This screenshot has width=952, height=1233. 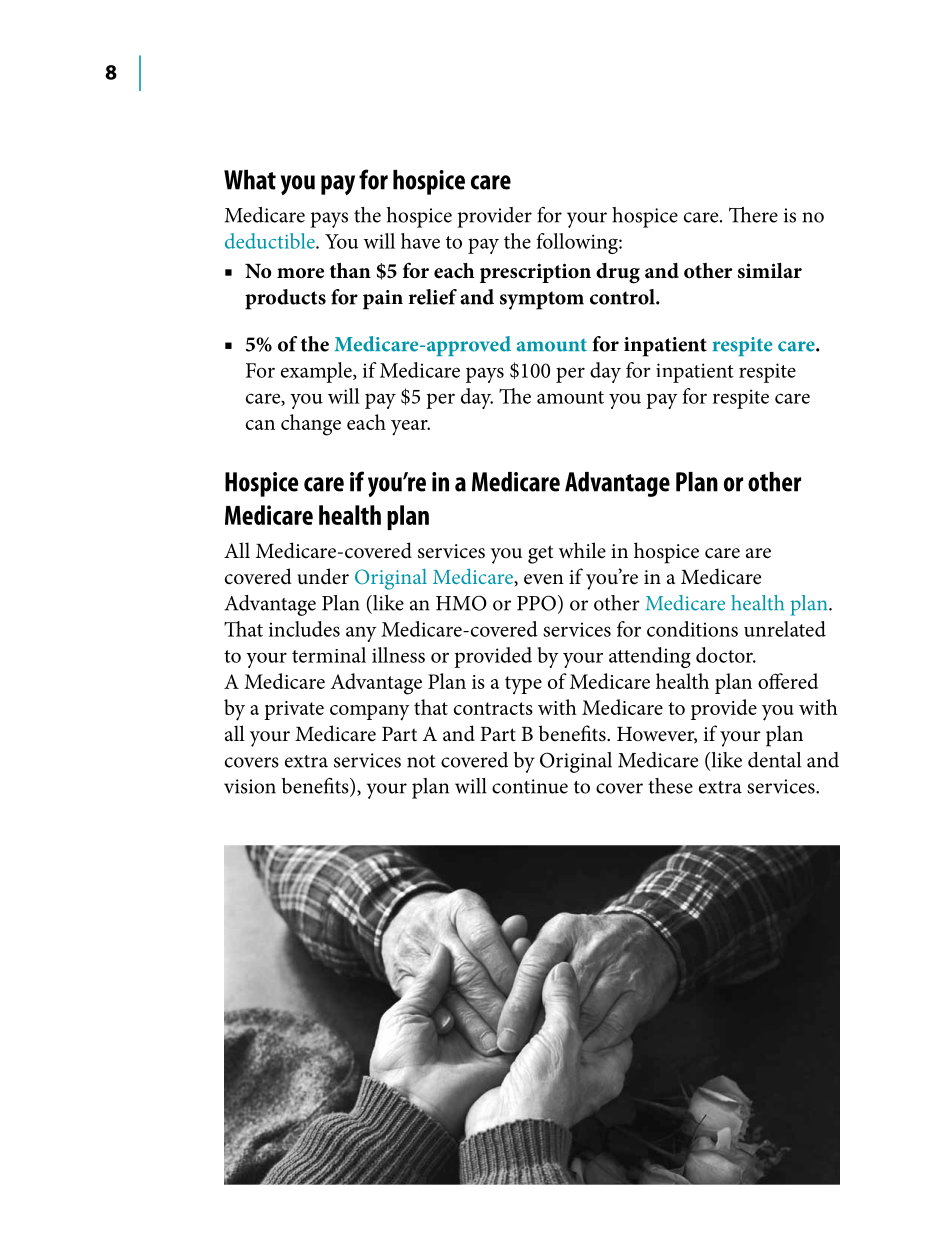 What do you see at coordinates (530, 786) in the screenshot?
I see `continue` at bounding box center [530, 786].
